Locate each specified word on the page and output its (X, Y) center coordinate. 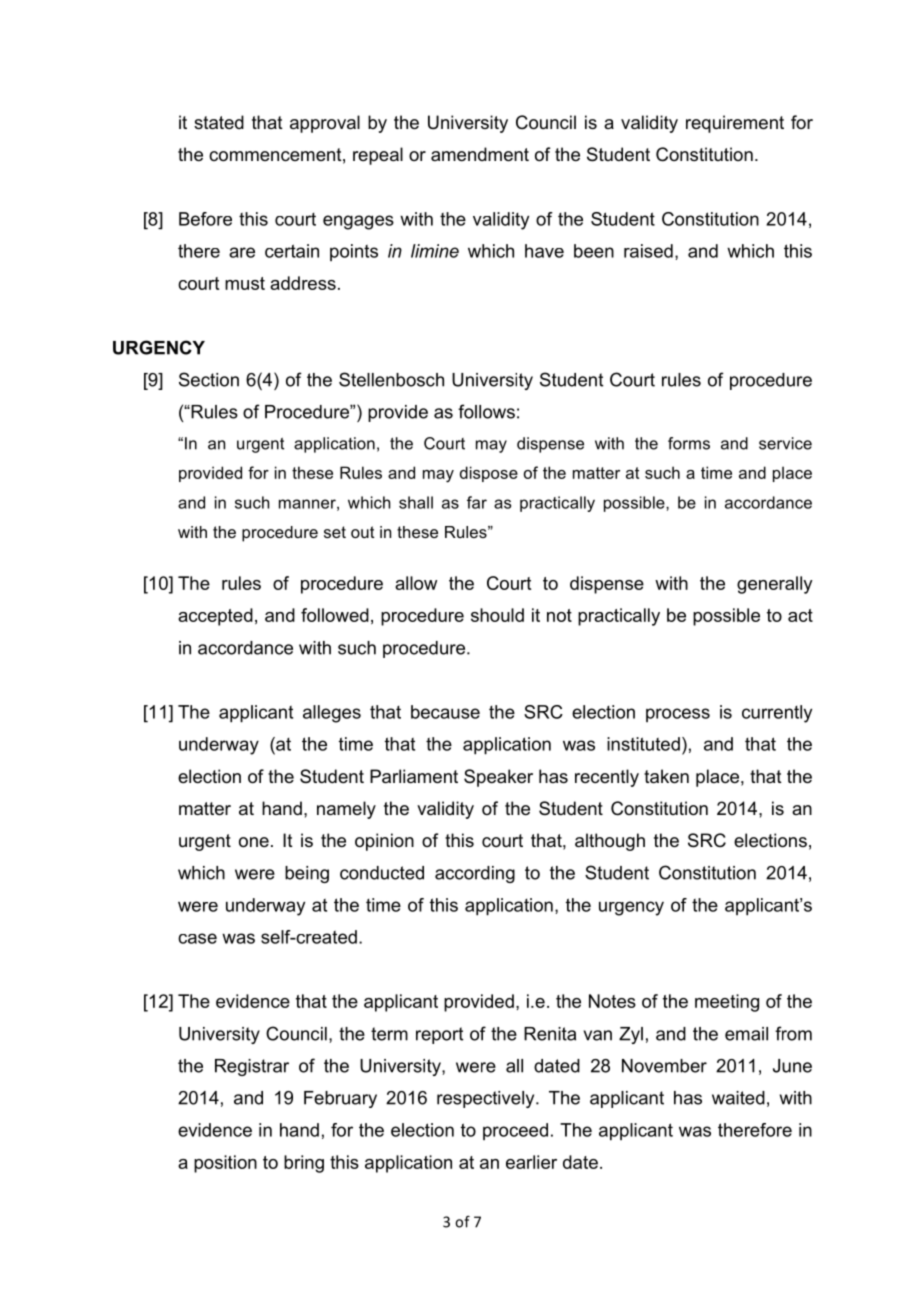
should (497, 615)
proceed (515, 1131)
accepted (215, 617)
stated (219, 122)
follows (486, 411)
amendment (480, 154)
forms (689, 443)
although (610, 842)
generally (775, 585)
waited (738, 1098)
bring (304, 1164)
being (307, 874)
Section (209, 379)
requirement (735, 124)
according (475, 874)
